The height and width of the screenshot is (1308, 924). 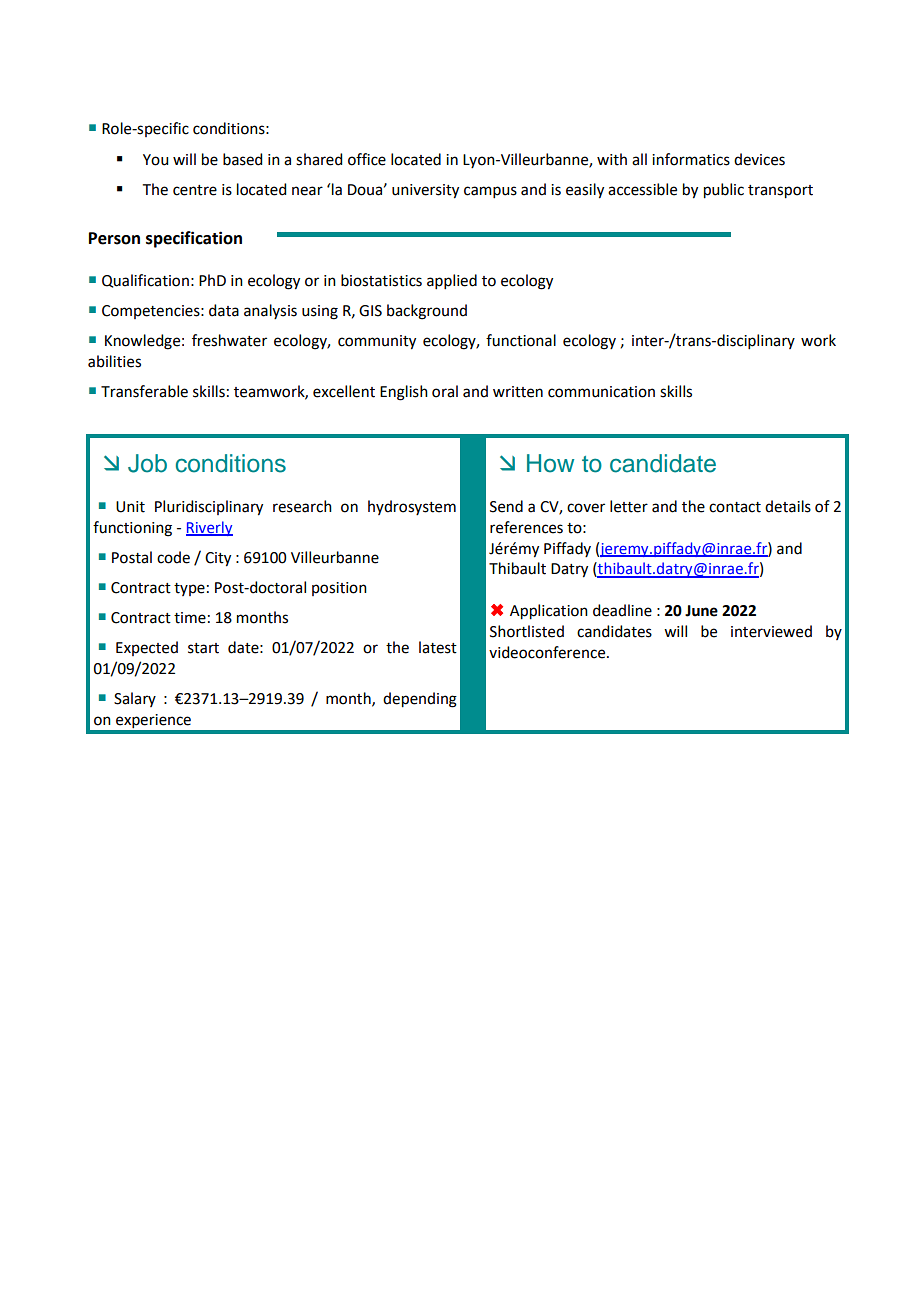 What do you see at coordinates (724, 191) in the screenshot?
I see `public` at bounding box center [724, 191].
